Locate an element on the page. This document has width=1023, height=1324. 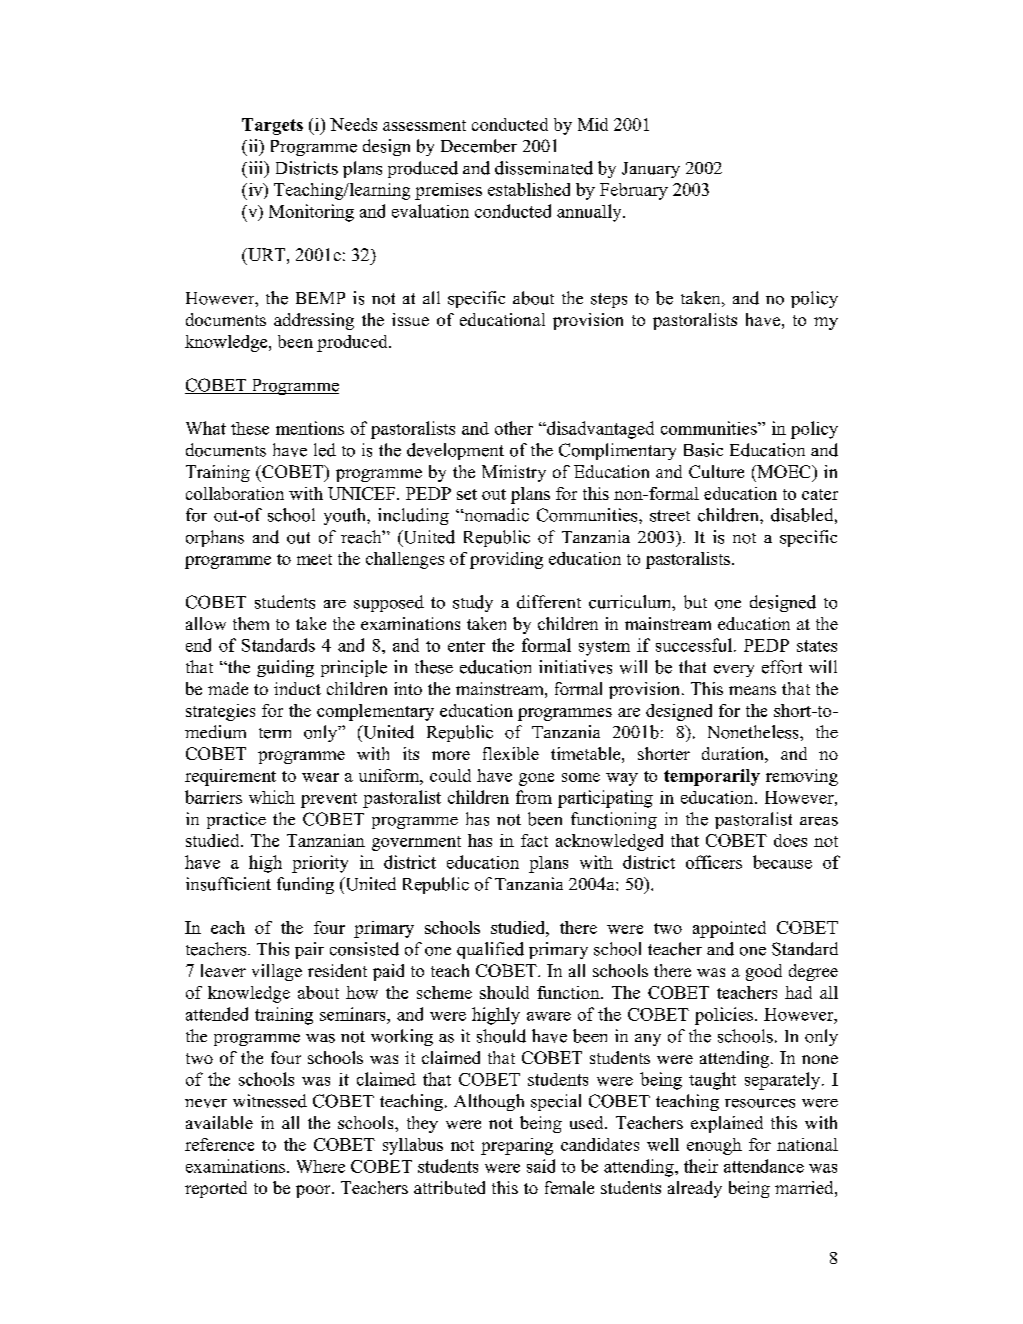
Culture is located at coordinates (716, 471).
